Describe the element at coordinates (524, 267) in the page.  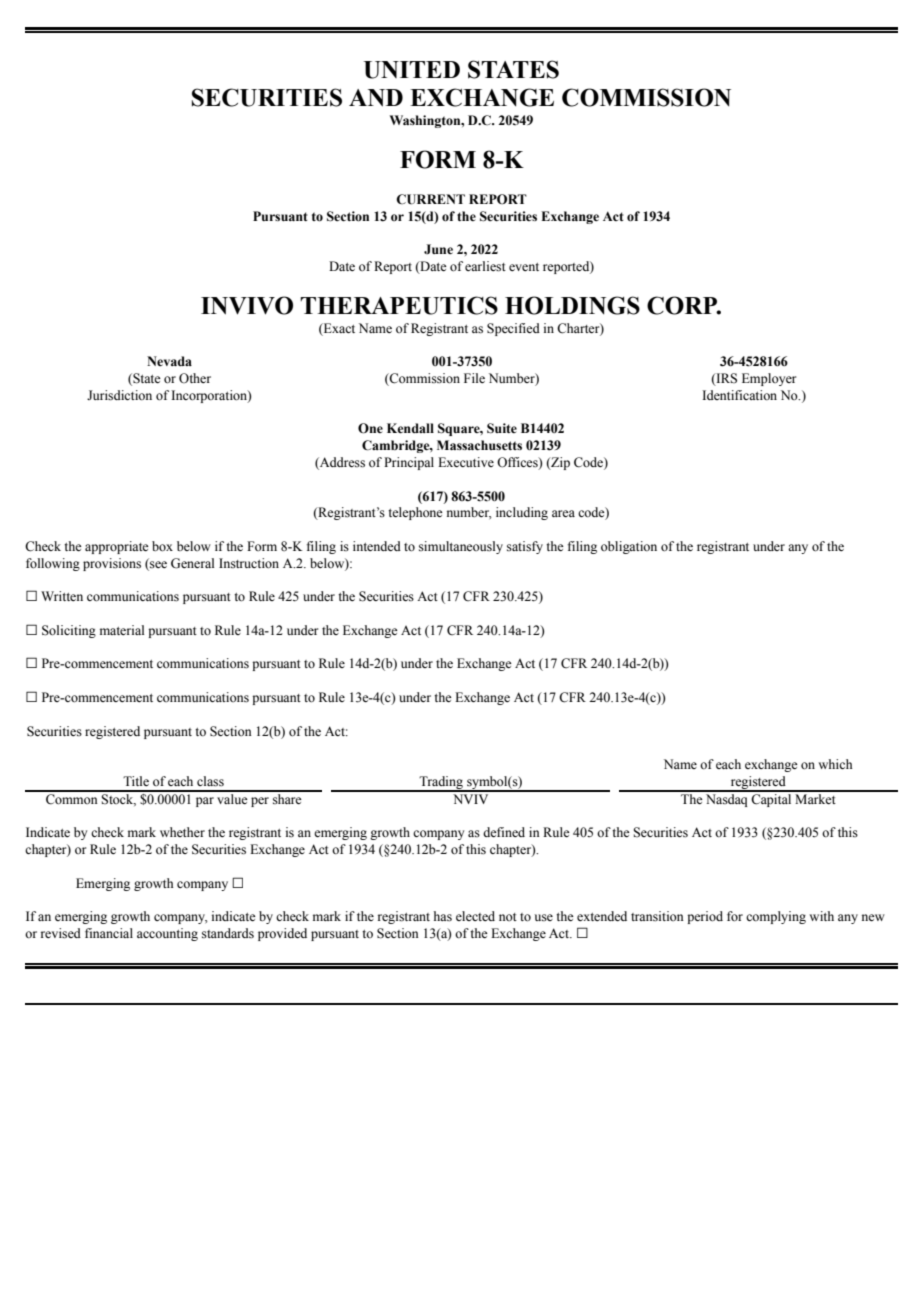
I see `event` at that location.
